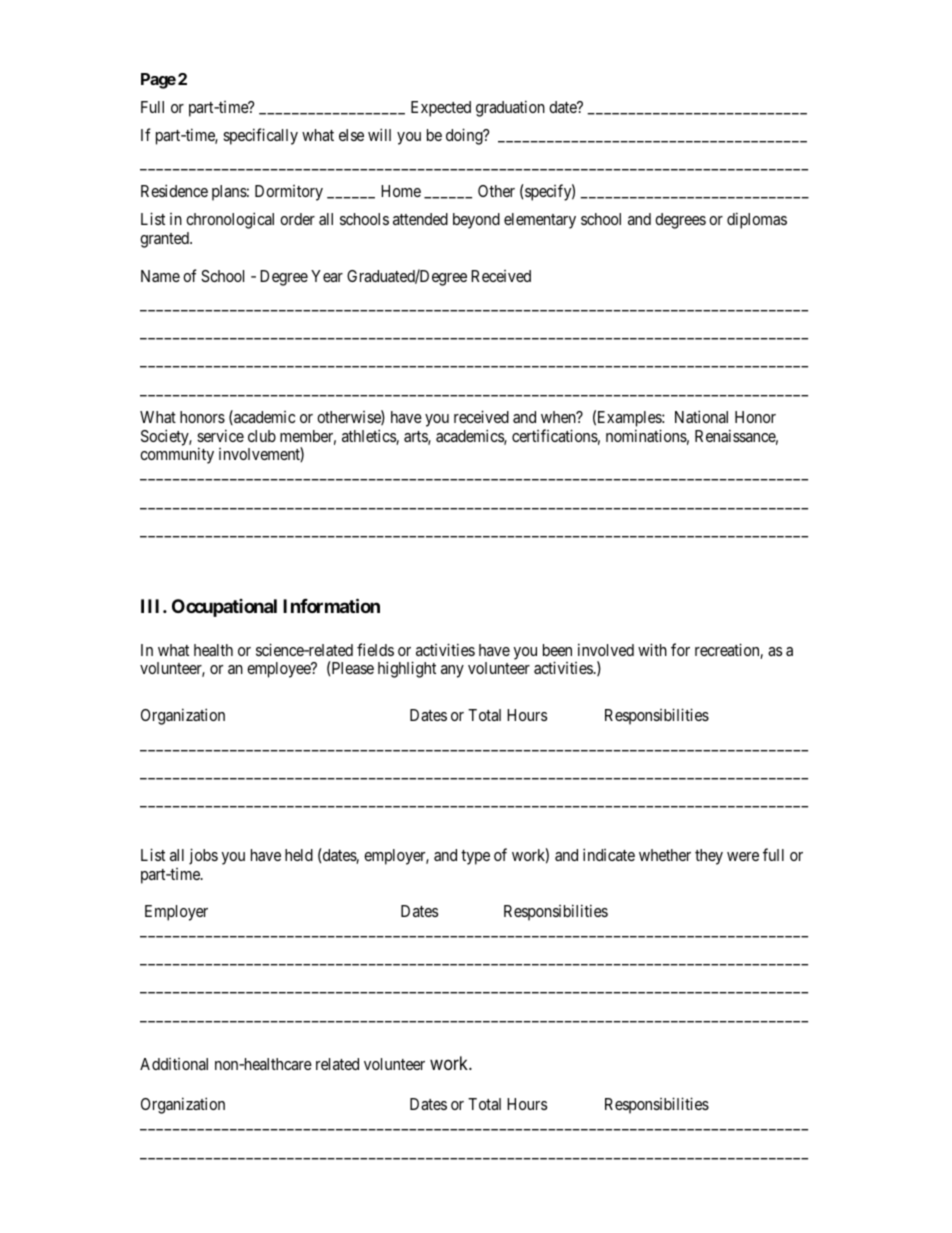  Describe the element at coordinates (220, 435) in the page. I see `service` at that location.
